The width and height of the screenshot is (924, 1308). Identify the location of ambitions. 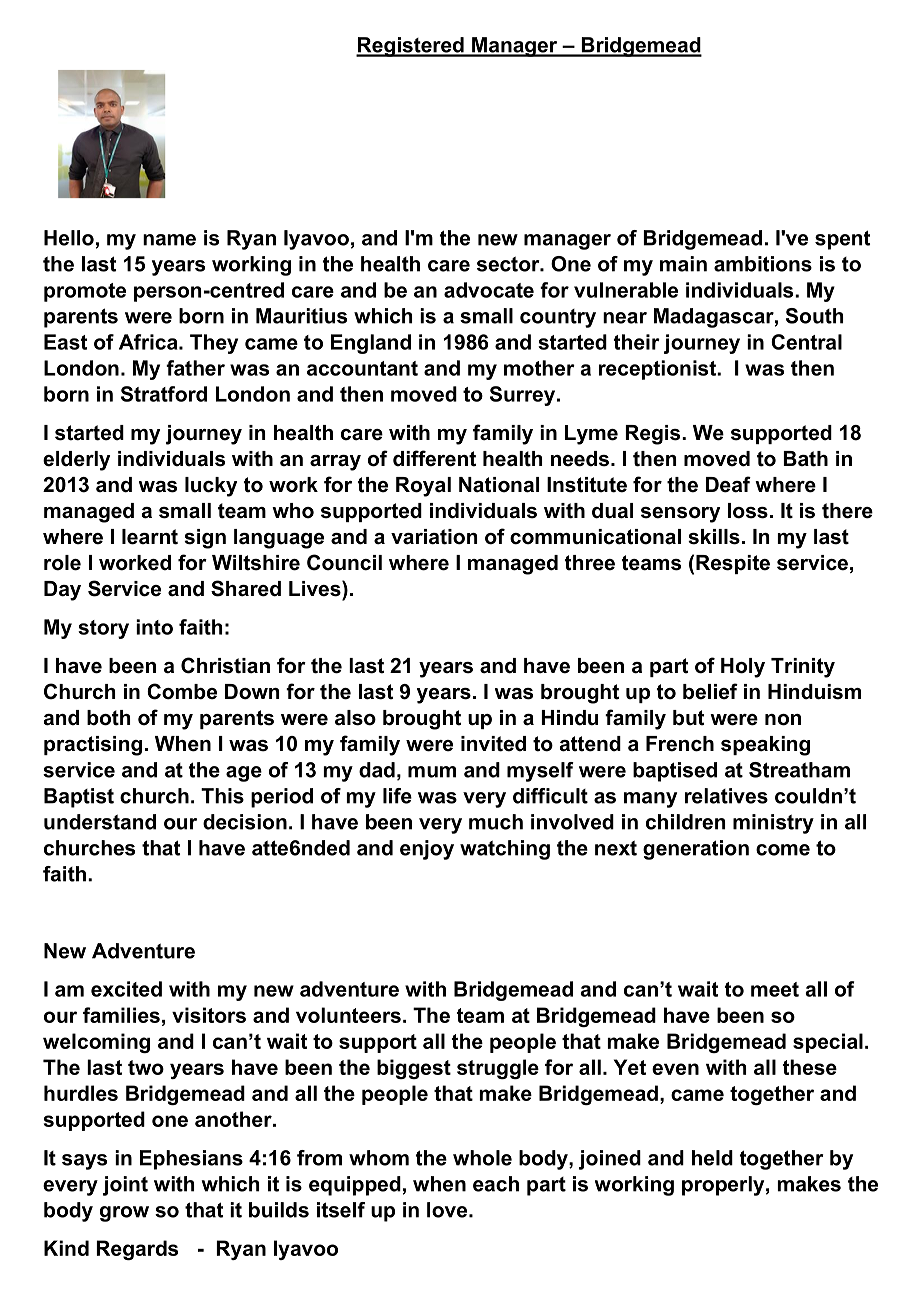
(763, 264).
